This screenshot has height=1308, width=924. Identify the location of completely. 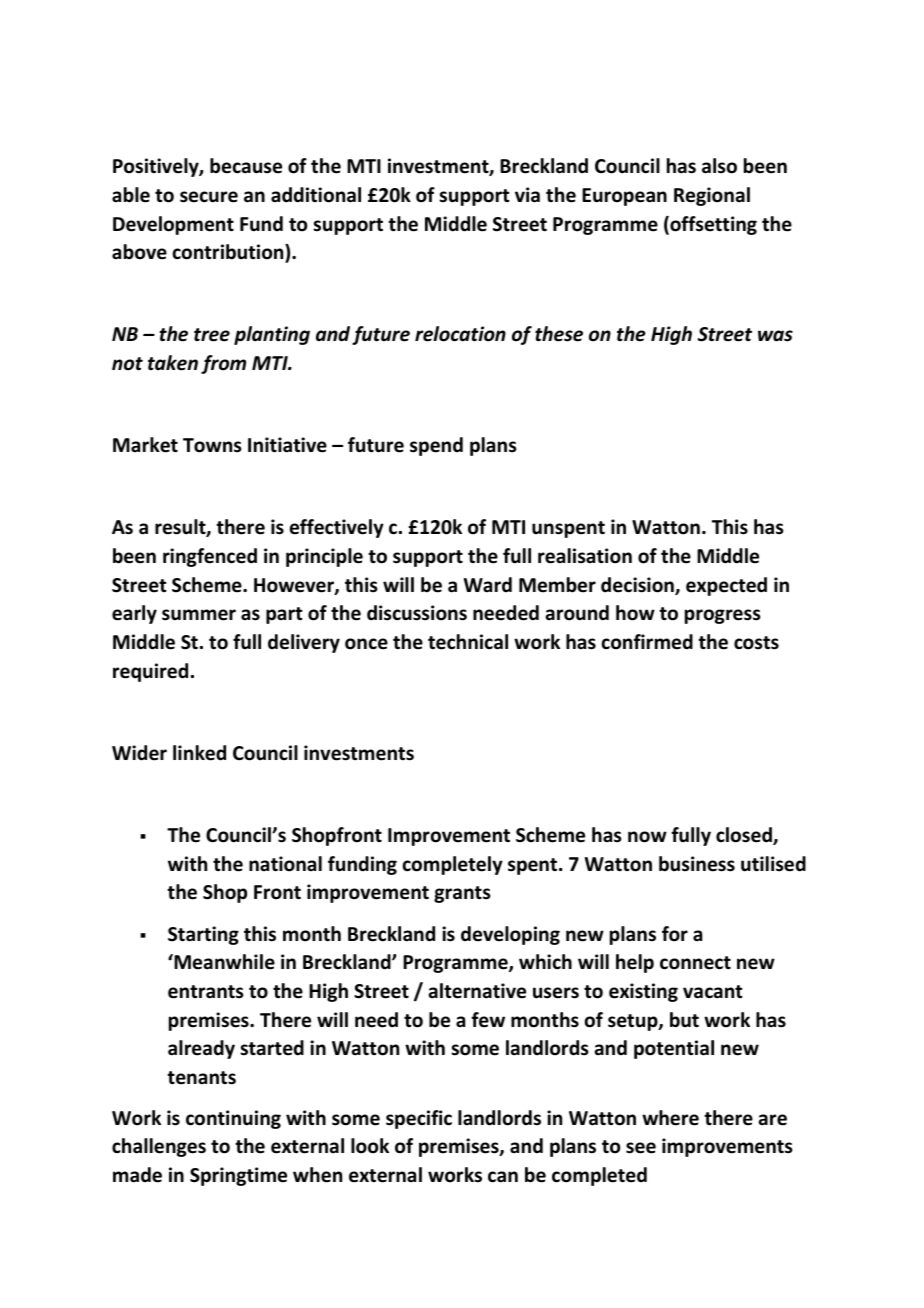
(452, 865).
